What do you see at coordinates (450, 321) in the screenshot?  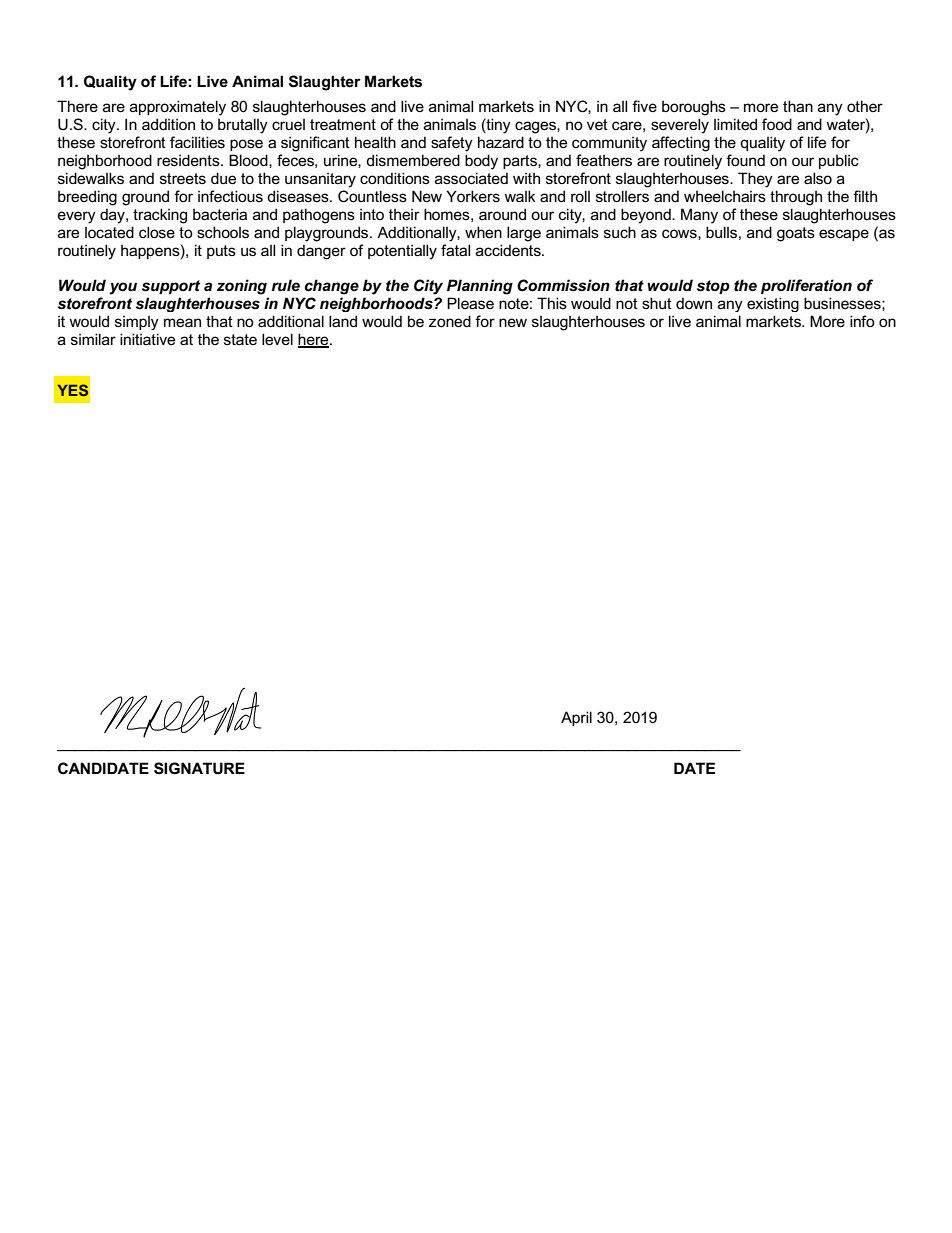 I see `zoned` at bounding box center [450, 321].
